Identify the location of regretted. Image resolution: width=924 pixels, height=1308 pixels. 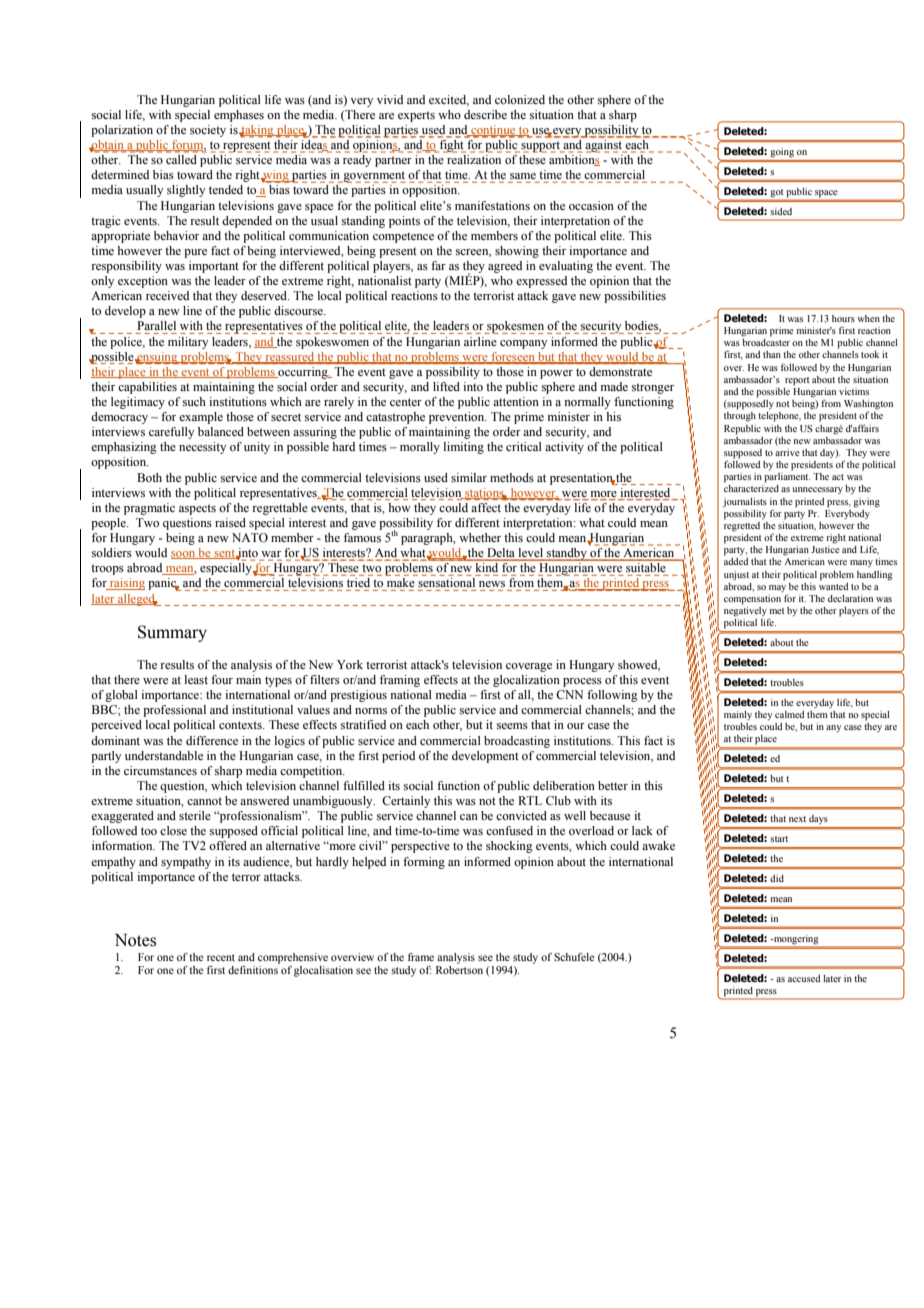
(742, 525).
